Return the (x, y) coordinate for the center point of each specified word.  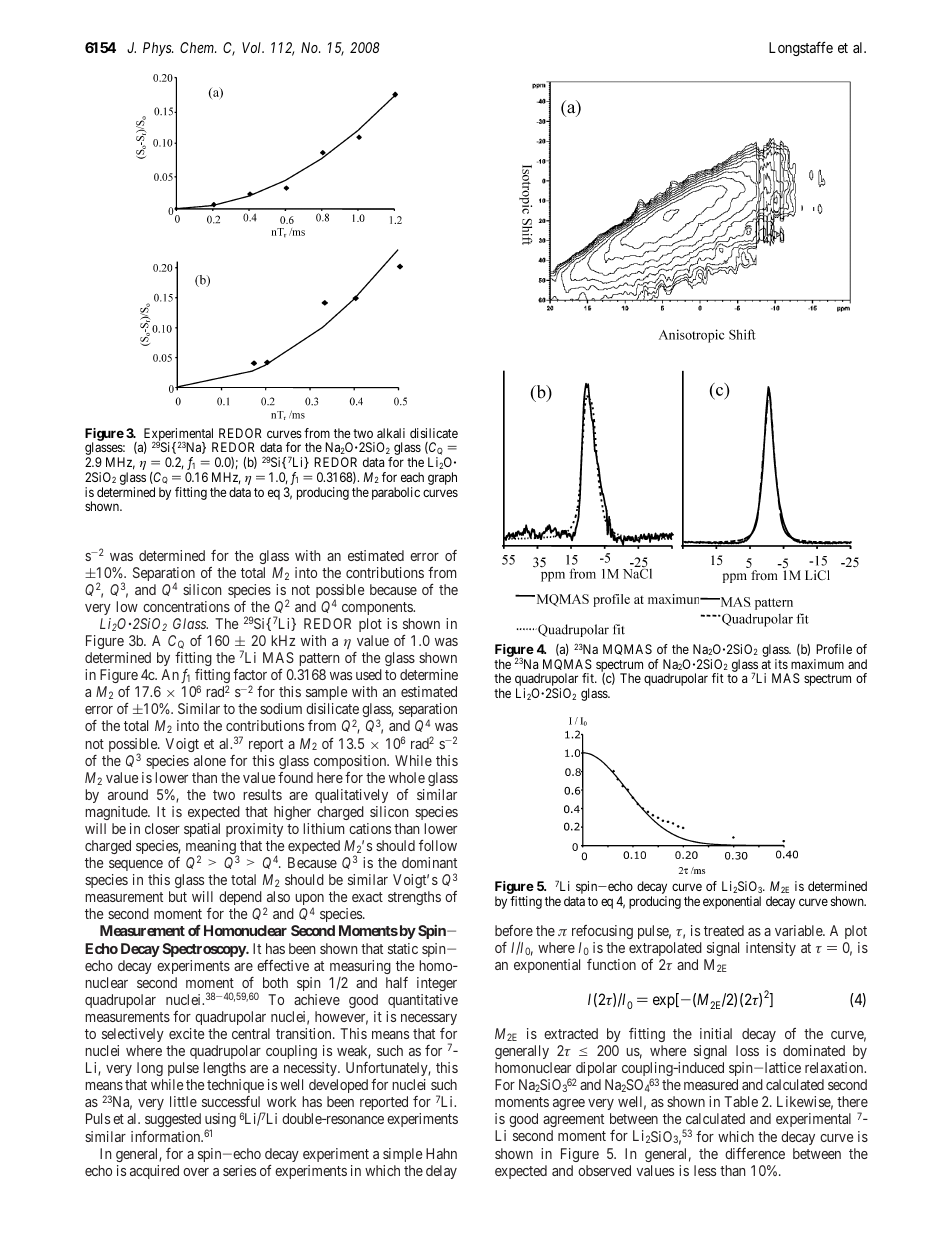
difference (755, 1153)
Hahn (441, 1153)
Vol (253, 47)
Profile (834, 649)
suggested (173, 1120)
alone (210, 760)
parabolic (396, 493)
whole (407, 777)
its (781, 664)
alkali (391, 433)
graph (442, 478)
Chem (198, 47)
